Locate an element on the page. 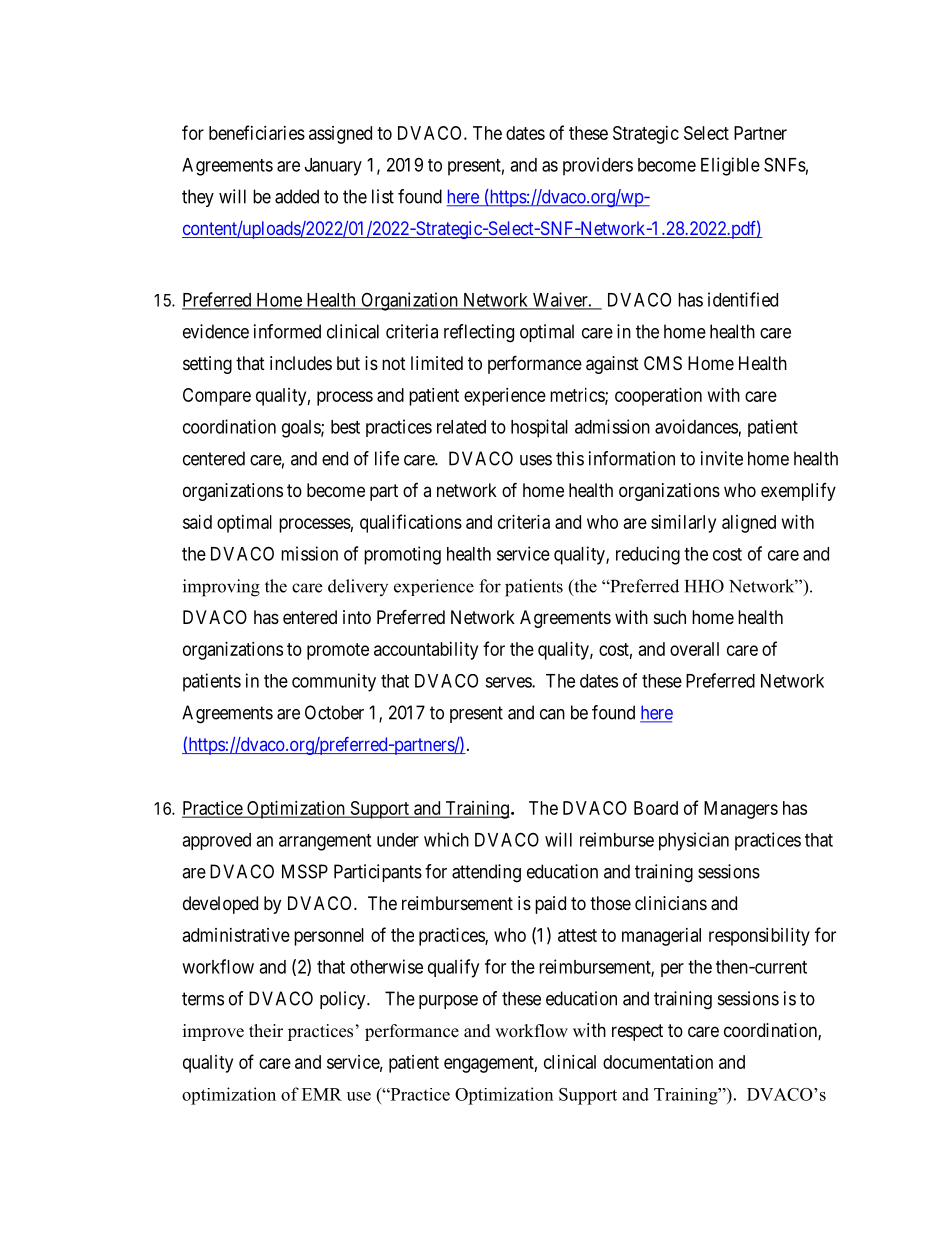  Eligible is located at coordinates (730, 166).
